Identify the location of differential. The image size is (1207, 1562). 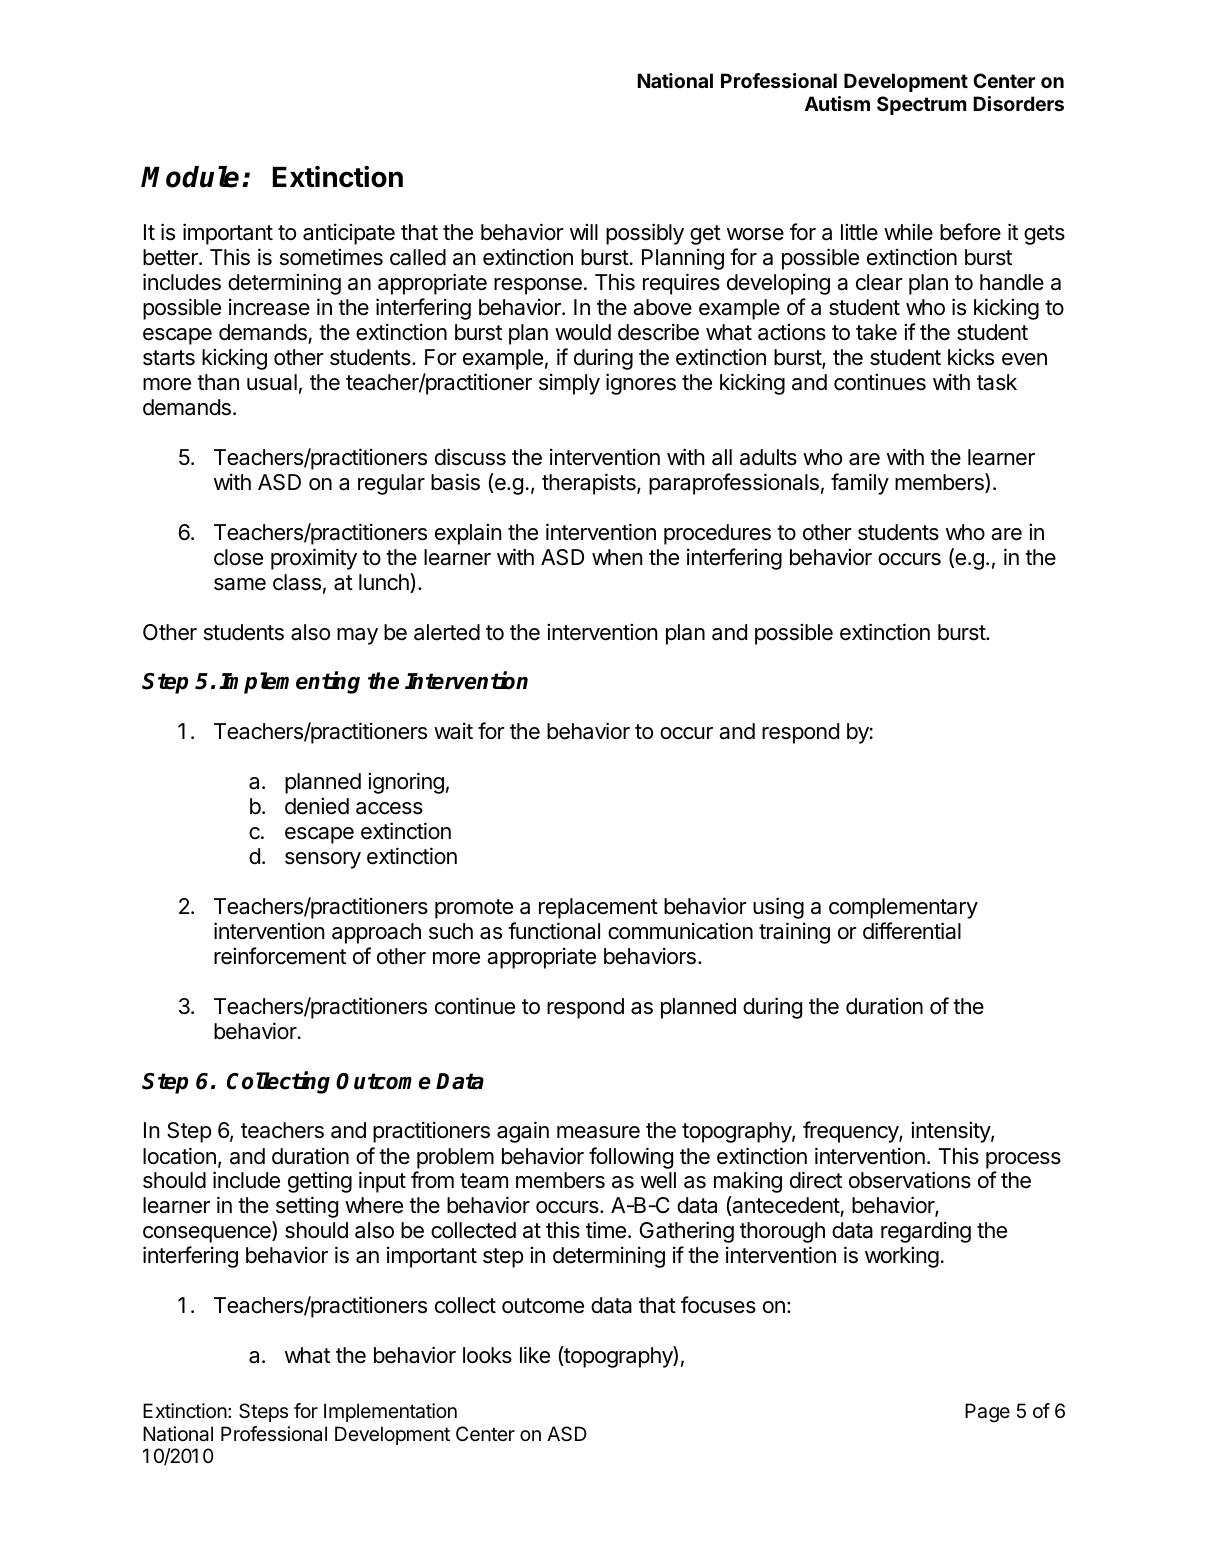
(912, 931).
